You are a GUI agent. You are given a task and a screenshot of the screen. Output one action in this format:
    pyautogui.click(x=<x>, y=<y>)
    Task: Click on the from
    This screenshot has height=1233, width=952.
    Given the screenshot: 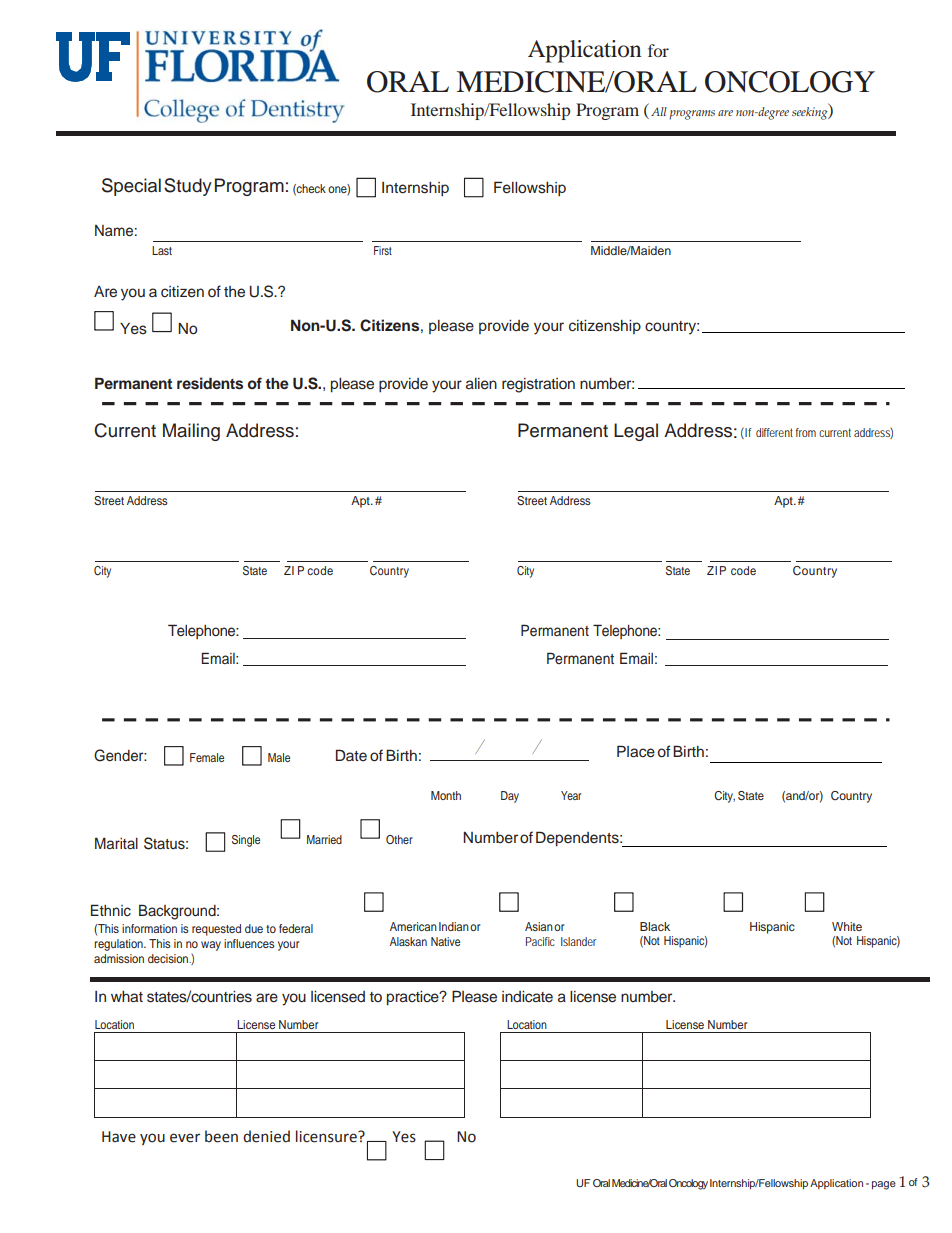 What is the action you would take?
    pyautogui.click(x=806, y=432)
